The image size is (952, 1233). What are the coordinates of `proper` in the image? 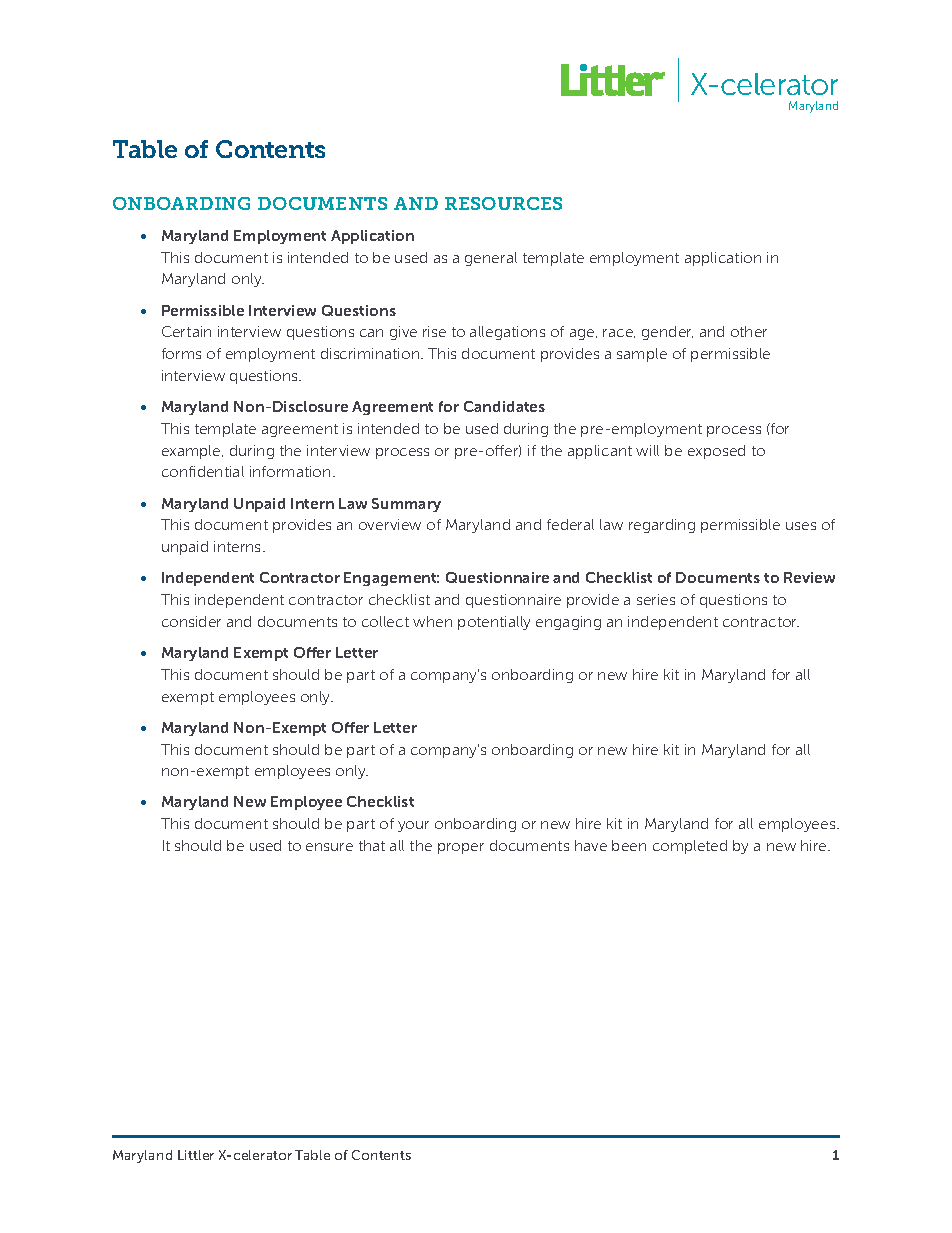 It's located at (461, 848).
